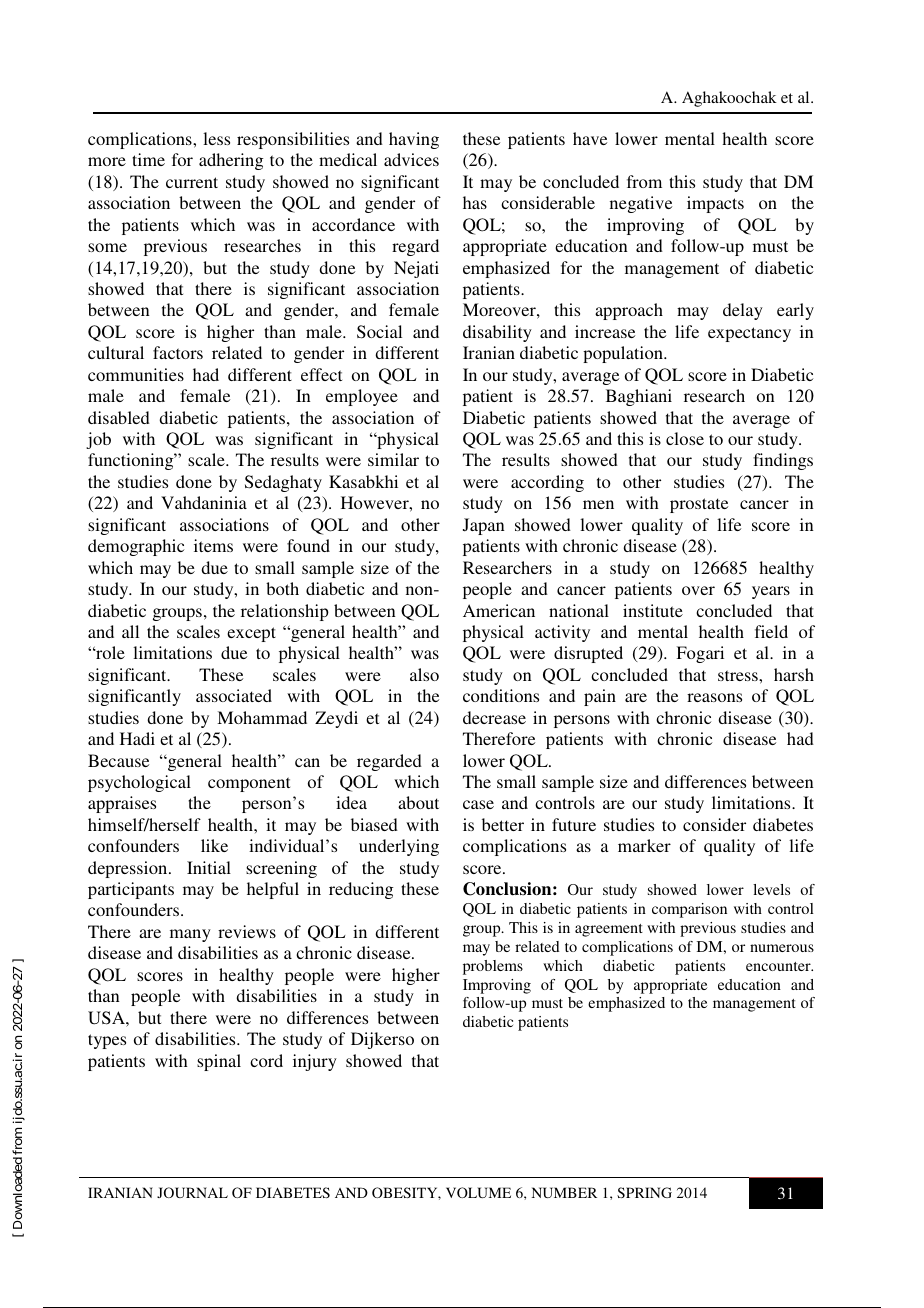 The height and width of the screenshot is (1308, 924). I want to click on impacts, so click(715, 204).
